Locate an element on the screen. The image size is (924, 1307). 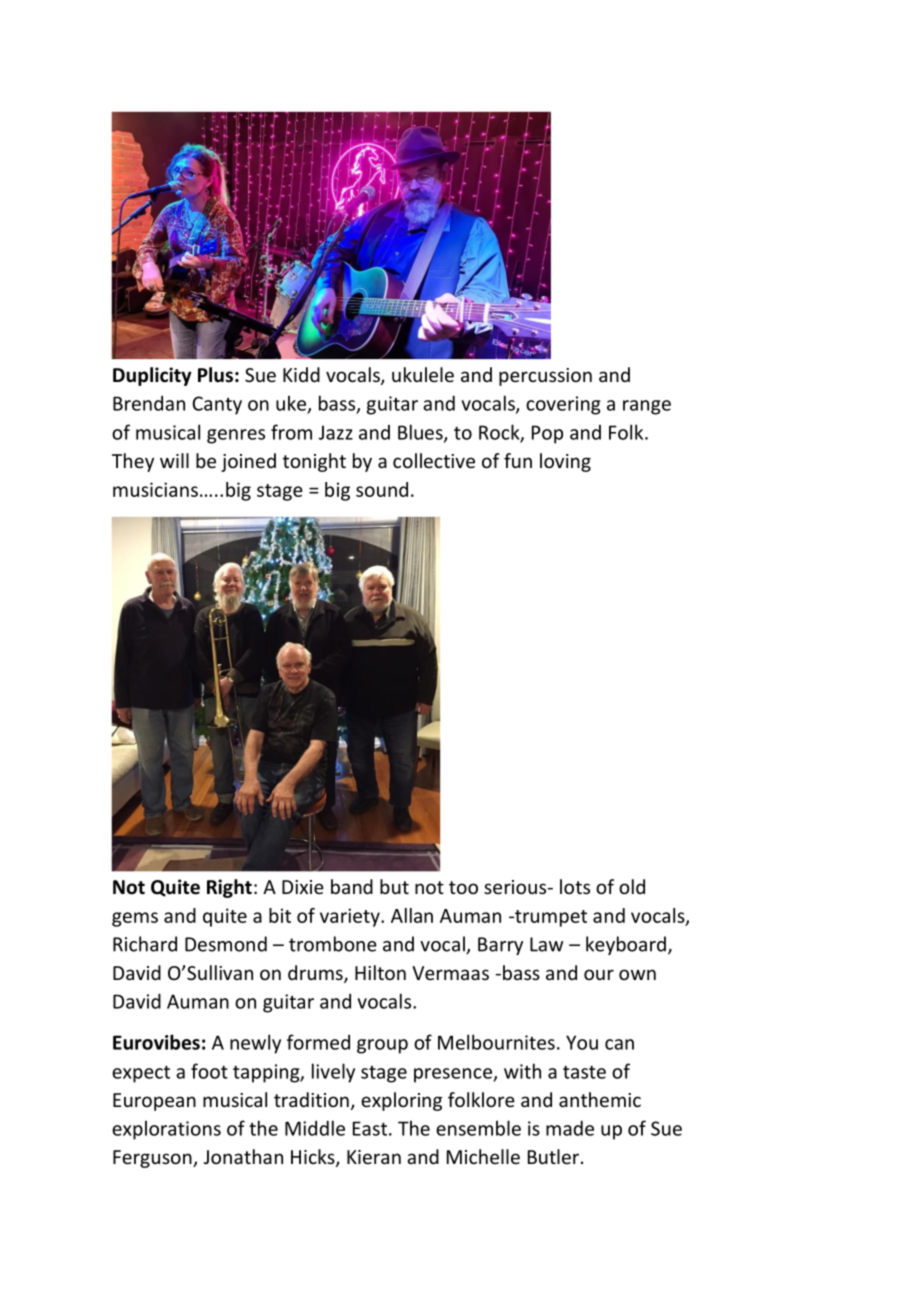
will is located at coordinates (174, 460).
